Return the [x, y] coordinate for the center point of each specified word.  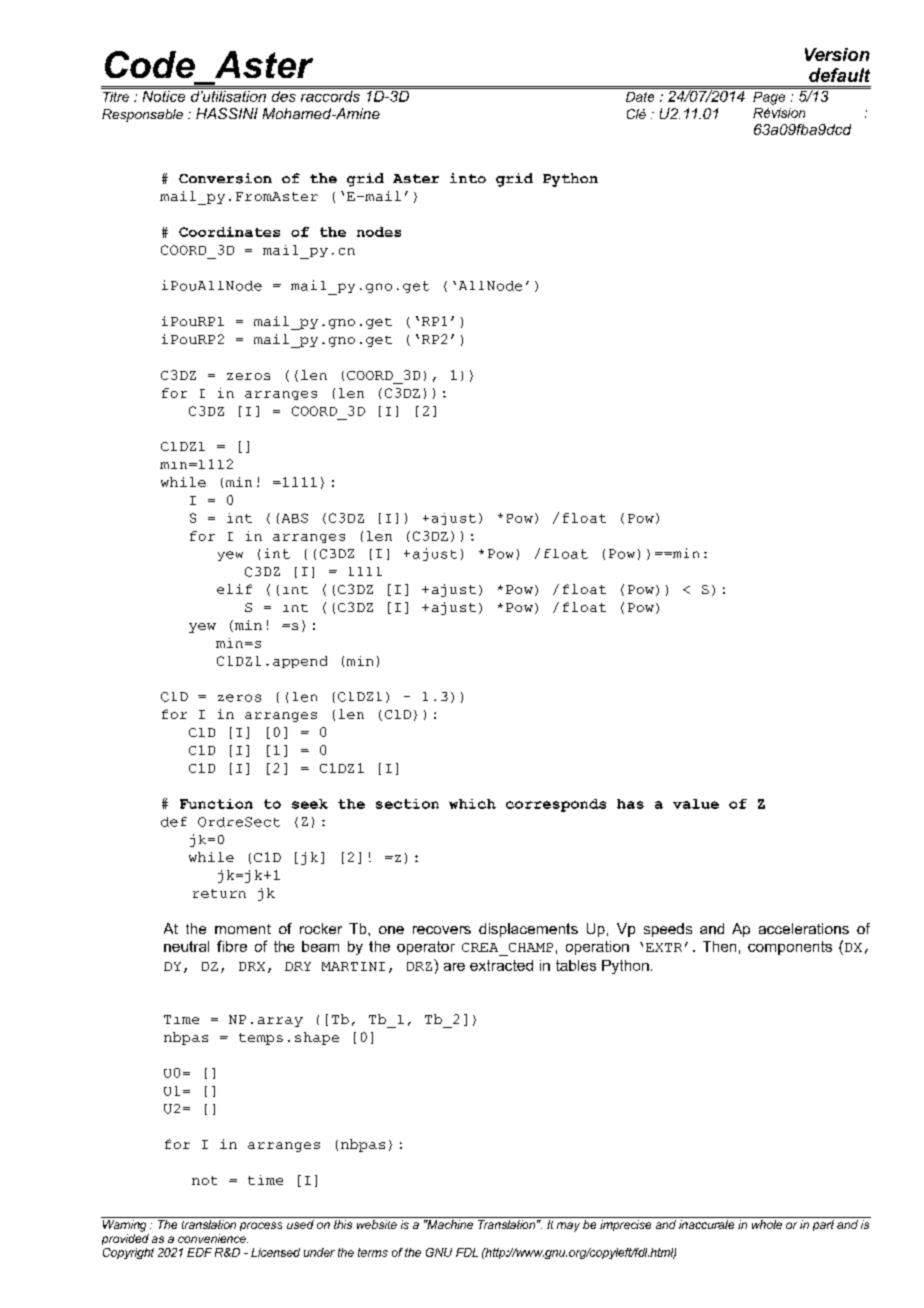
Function [216, 804]
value [696, 804]
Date [640, 97]
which [472, 804]
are [454, 967]
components [790, 948]
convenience [213, 1238]
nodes [379, 232]
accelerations [804, 928]
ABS [295, 518]
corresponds [556, 805]
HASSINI [227, 113]
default [839, 75]
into [468, 178]
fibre [232, 946]
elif [234, 589]
